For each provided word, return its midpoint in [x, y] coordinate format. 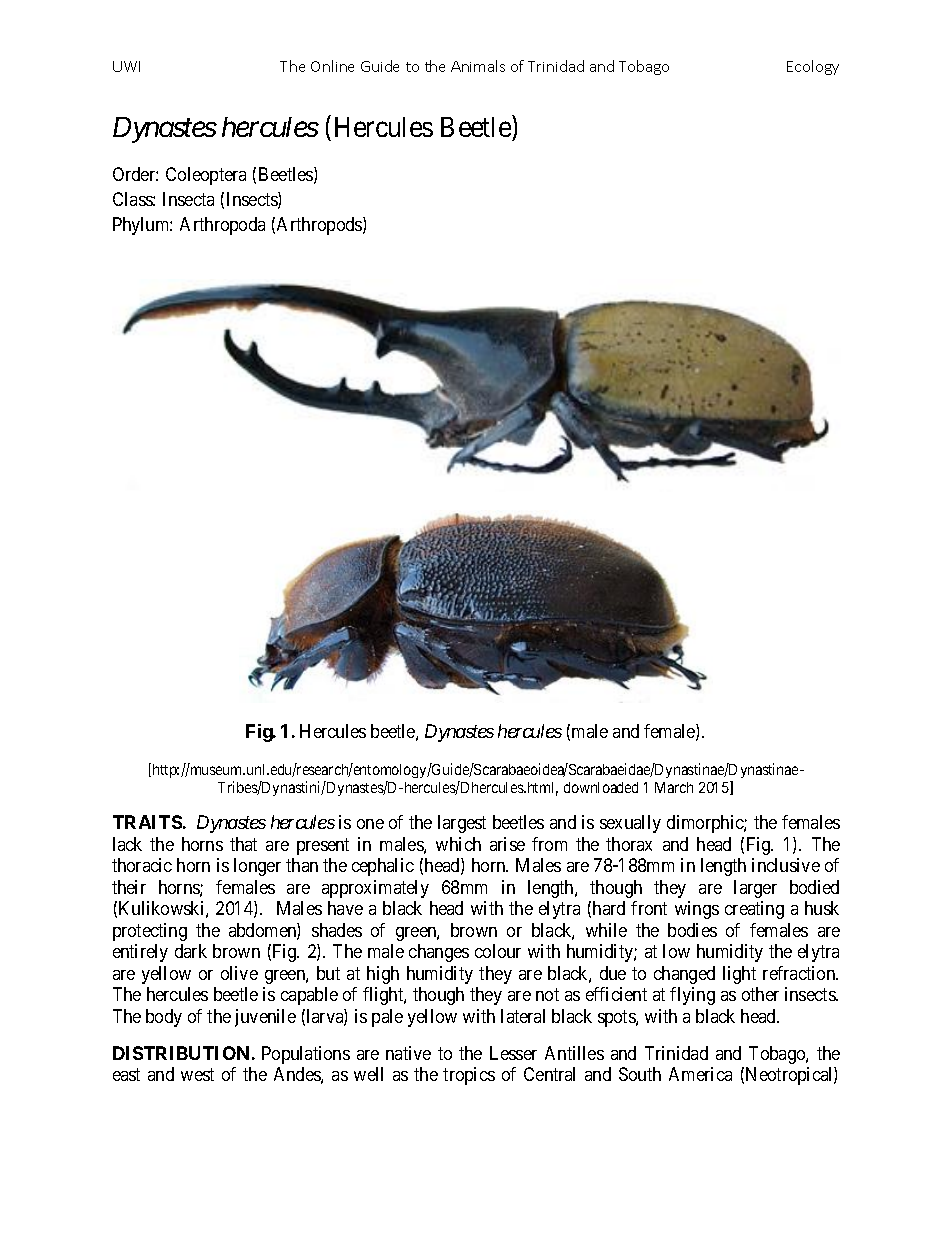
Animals [478, 66]
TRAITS [147, 822]
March [674, 787]
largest [462, 824]
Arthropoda [222, 226]
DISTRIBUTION [181, 1053]
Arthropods [320, 226]
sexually [630, 824]
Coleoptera [206, 176]
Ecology [813, 67]
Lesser [513, 1053]
